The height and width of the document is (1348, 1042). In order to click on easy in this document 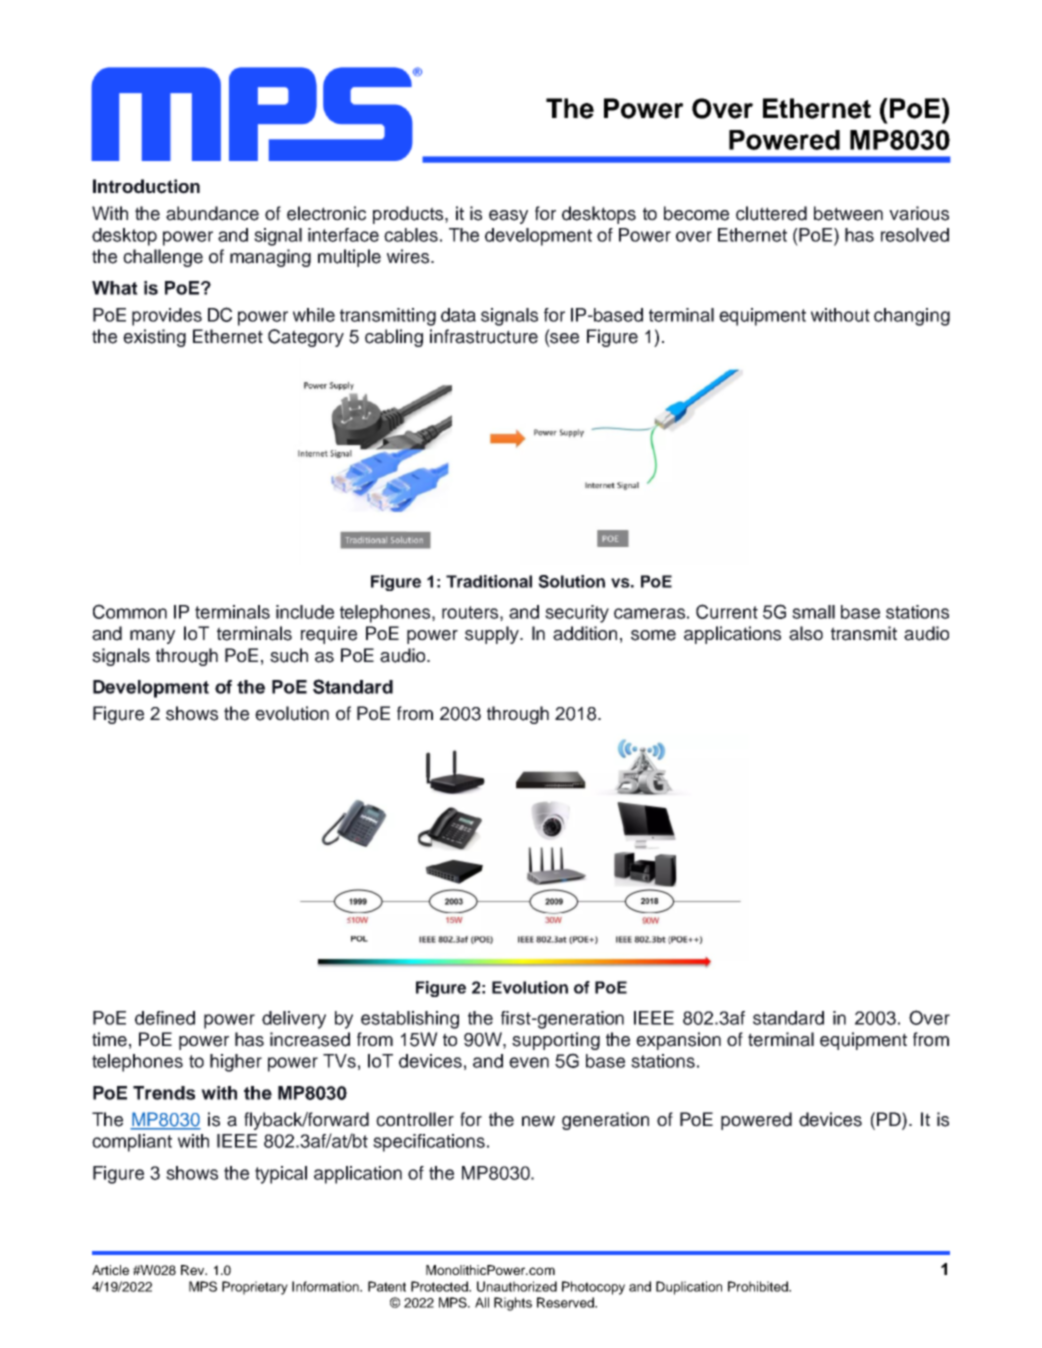, I will do `click(508, 217)`.
